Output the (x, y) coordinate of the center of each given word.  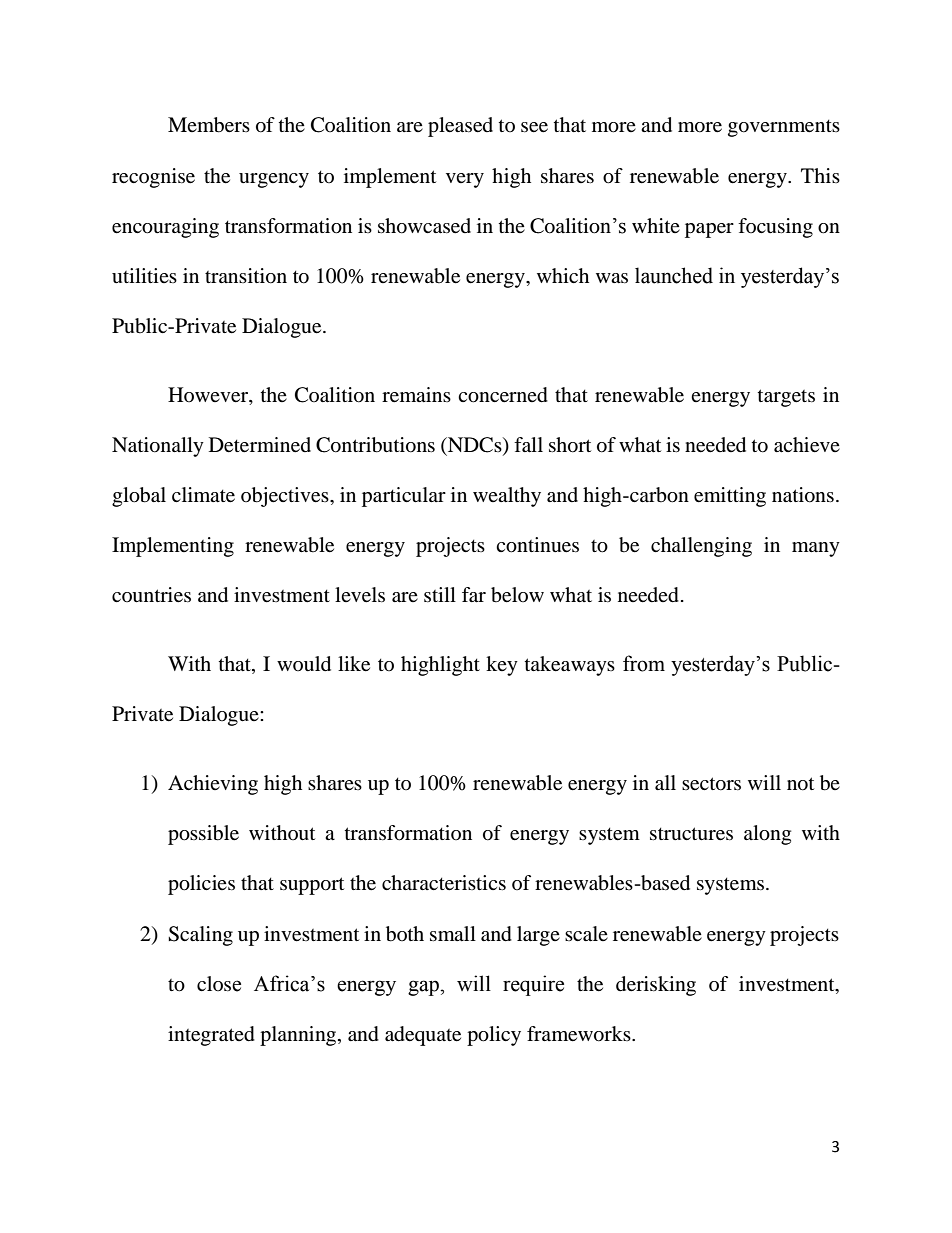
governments (784, 128)
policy (494, 1036)
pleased (460, 127)
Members (209, 125)
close (219, 984)
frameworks (580, 1034)
